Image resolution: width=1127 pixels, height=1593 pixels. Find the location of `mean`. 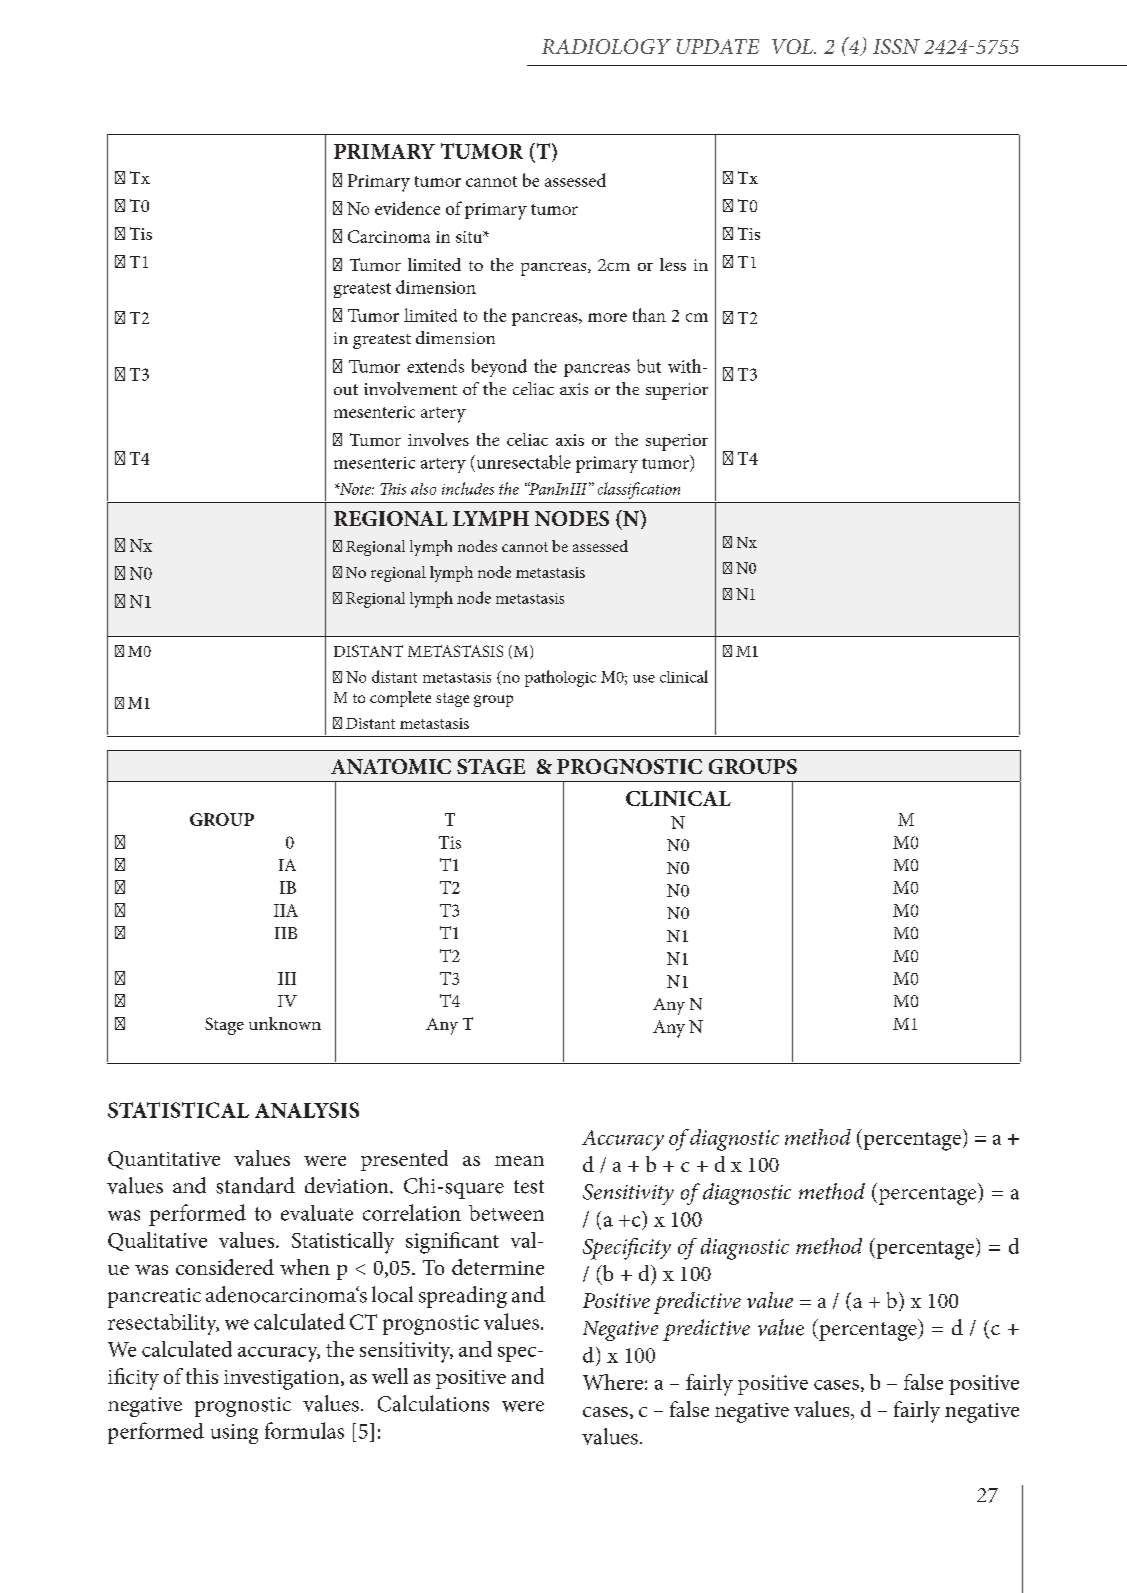

mean is located at coordinates (519, 1161).
